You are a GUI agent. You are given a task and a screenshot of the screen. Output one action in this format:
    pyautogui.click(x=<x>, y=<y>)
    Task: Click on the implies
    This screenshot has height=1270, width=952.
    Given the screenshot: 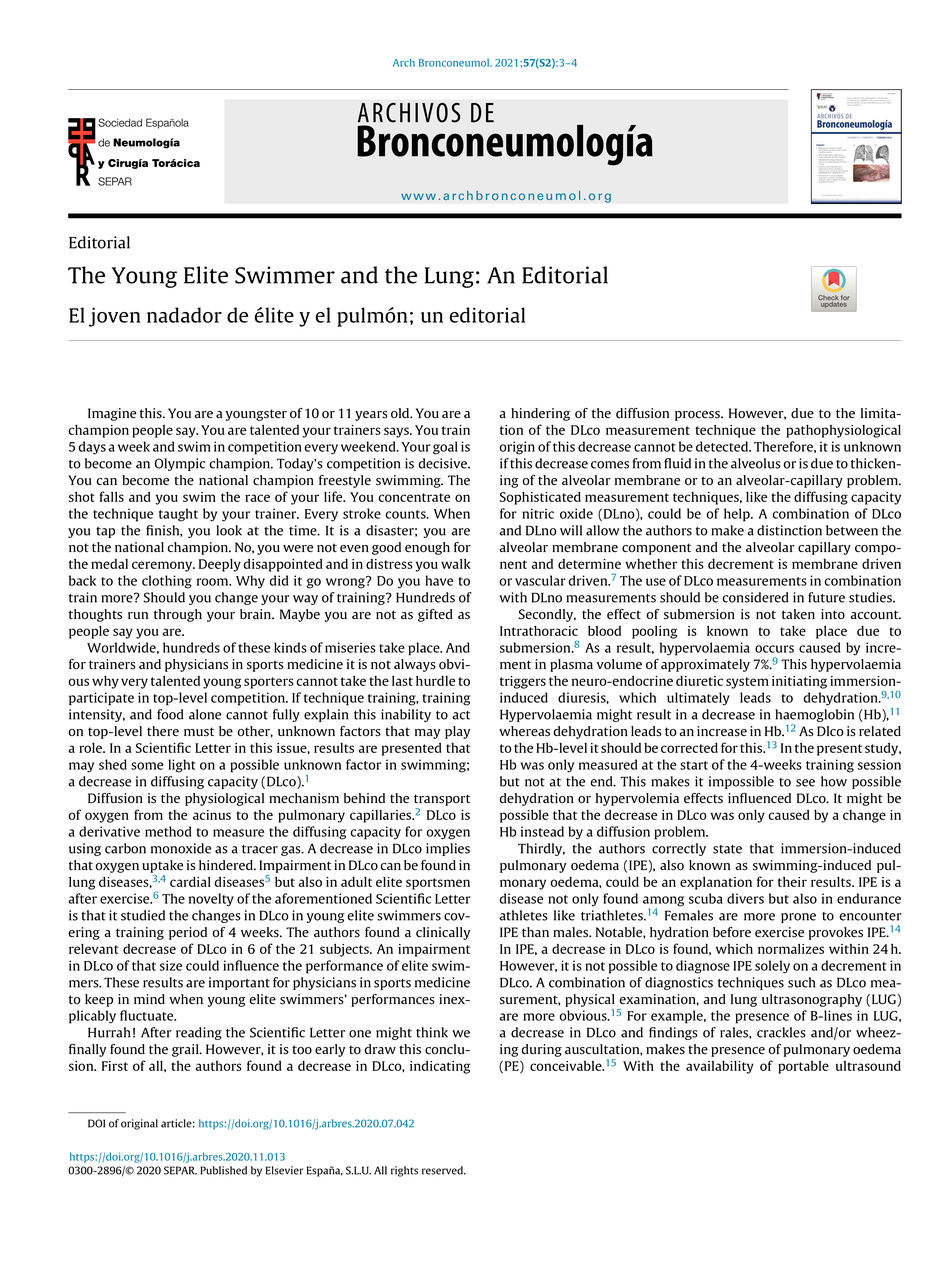 What is the action you would take?
    pyautogui.click(x=448, y=849)
